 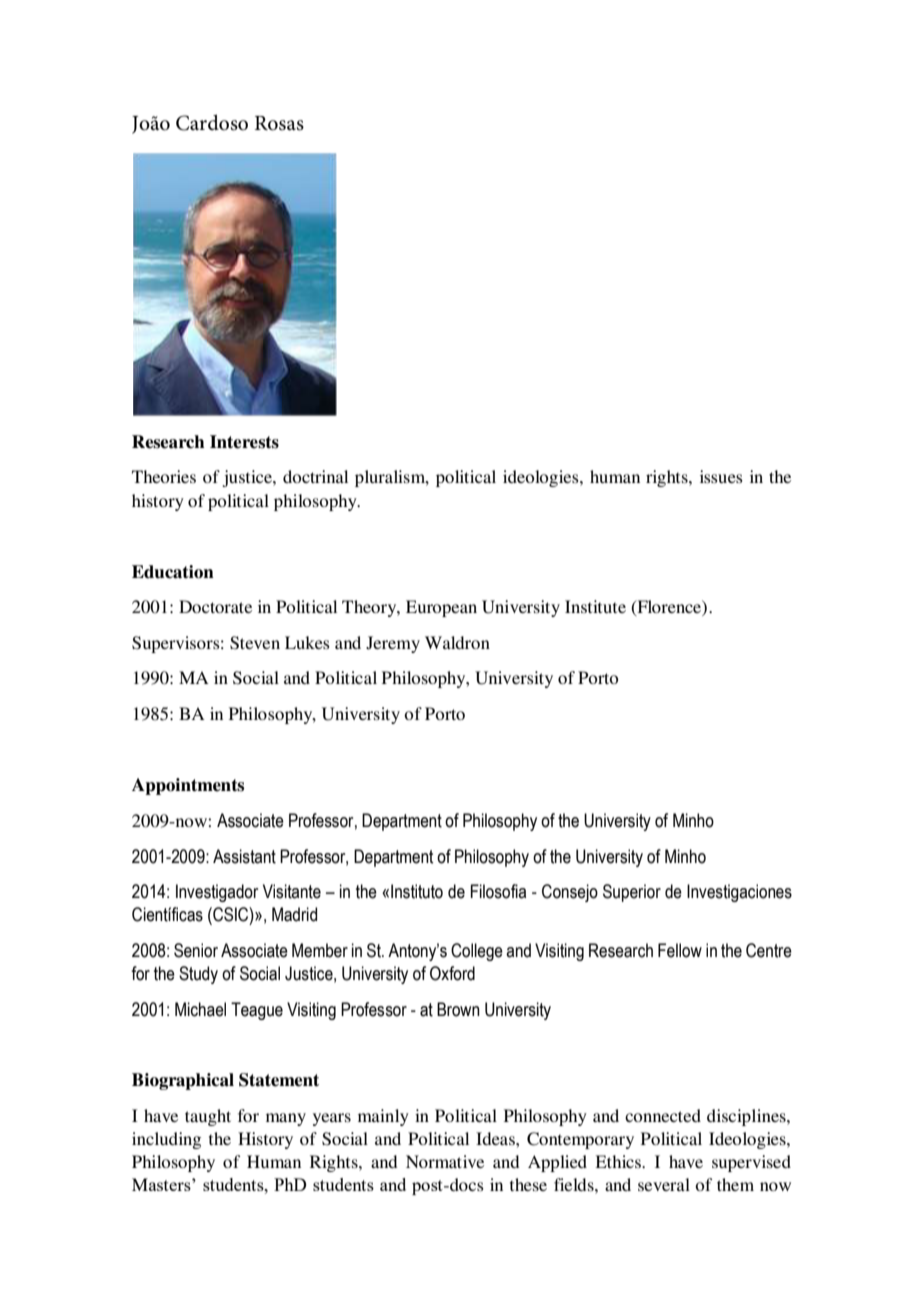 I want to click on issues, so click(x=721, y=476).
